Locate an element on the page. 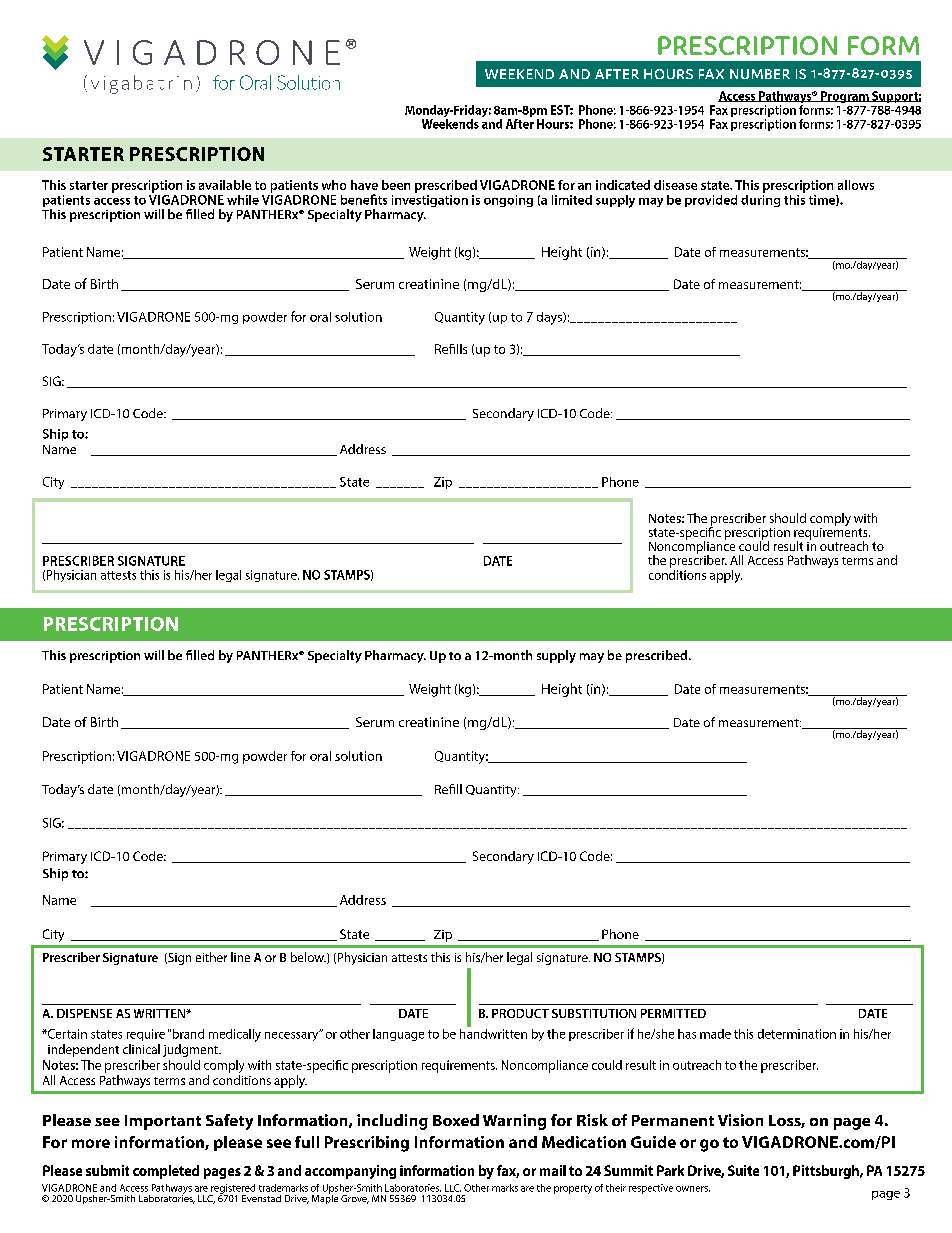 Image resolution: width=952 pixels, height=1233 pixels. completed is located at coordinates (166, 1172).
